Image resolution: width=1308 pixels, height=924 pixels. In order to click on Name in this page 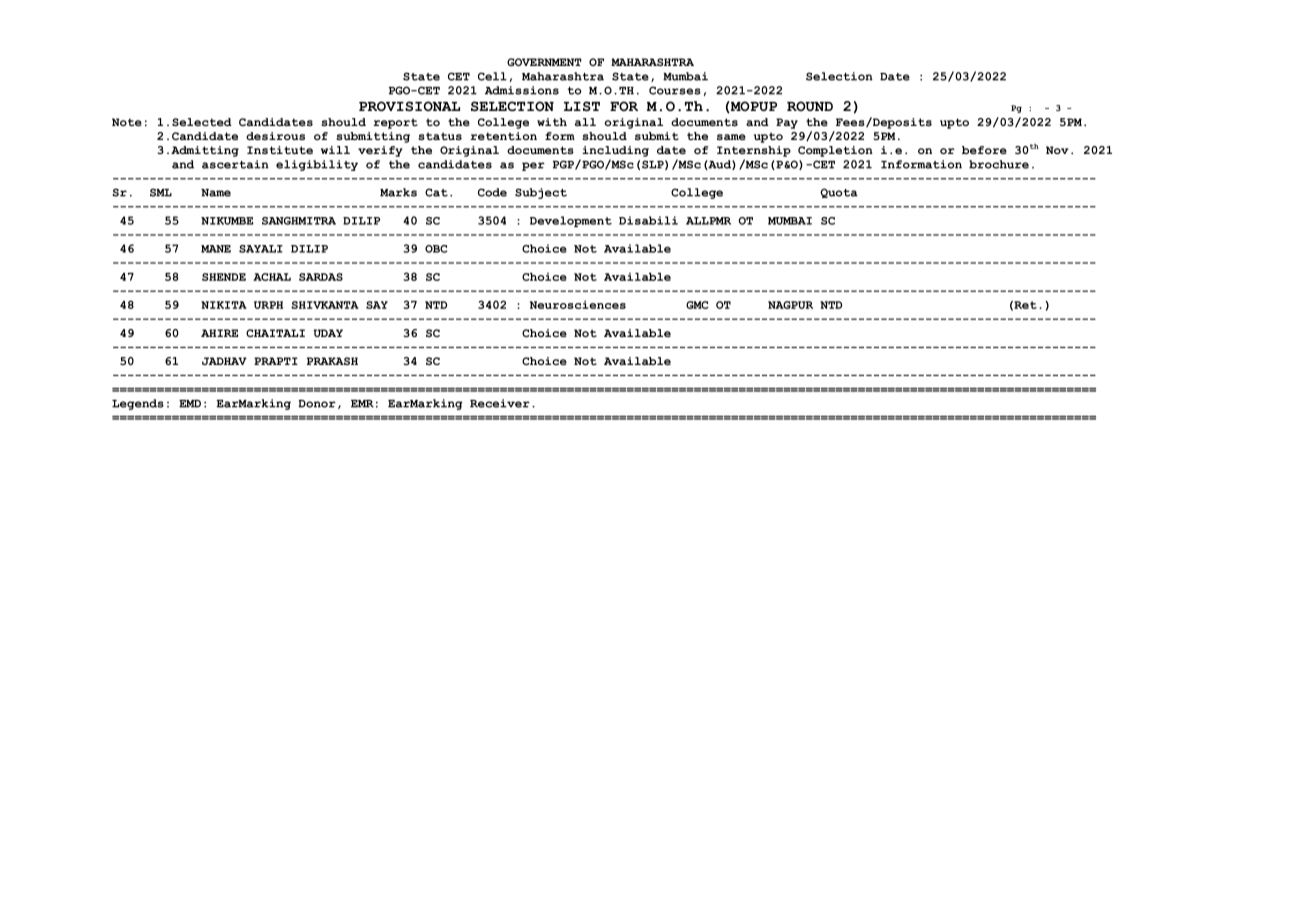, I will do `click(216, 193)`.
